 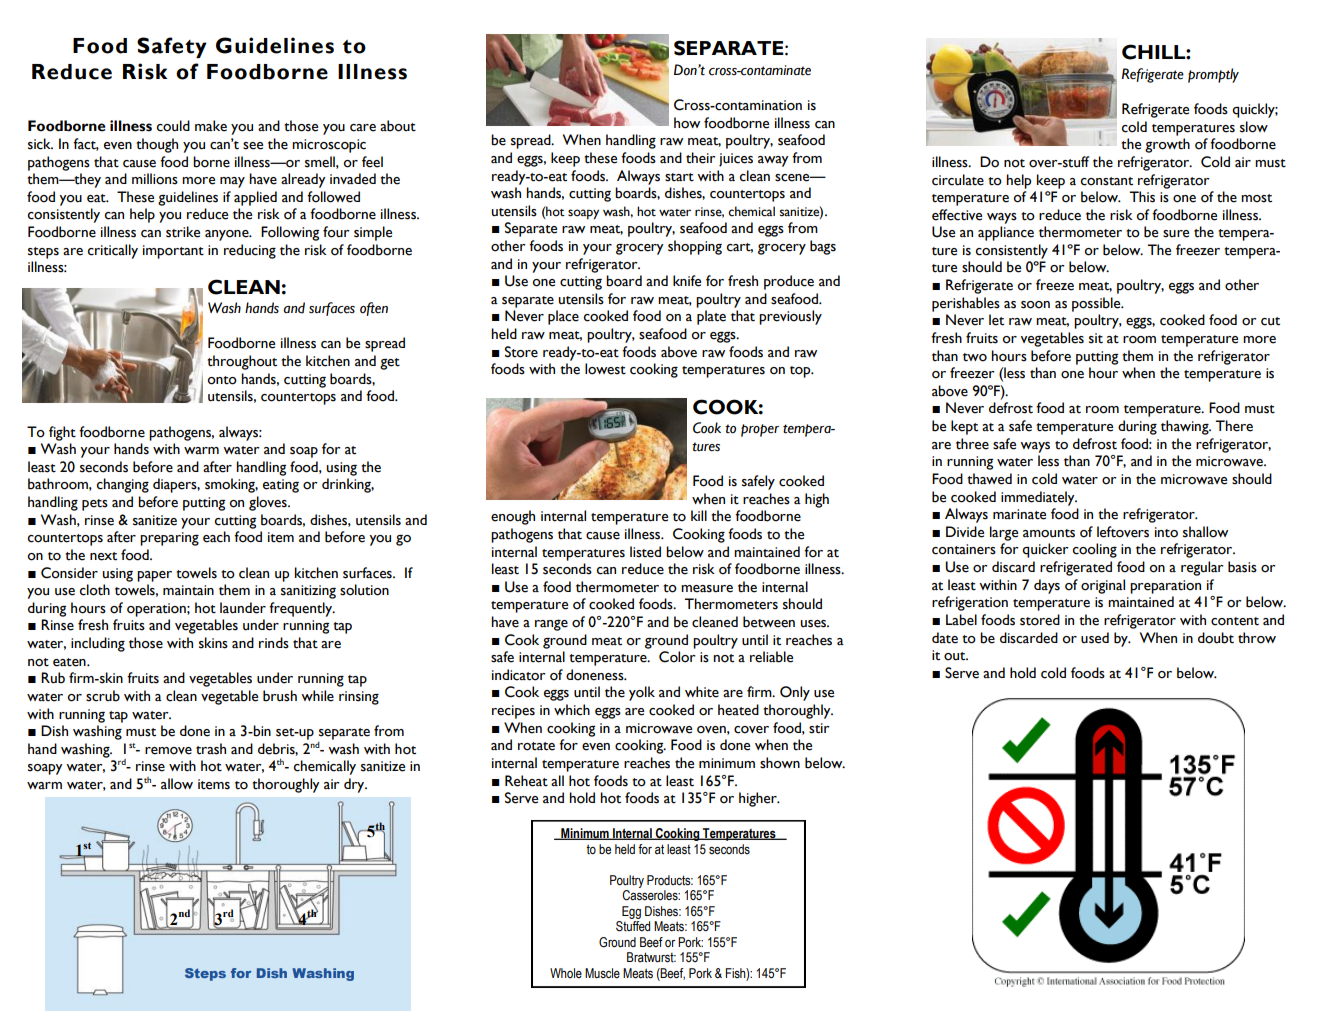 I want to click on sit, so click(x=1096, y=338).
